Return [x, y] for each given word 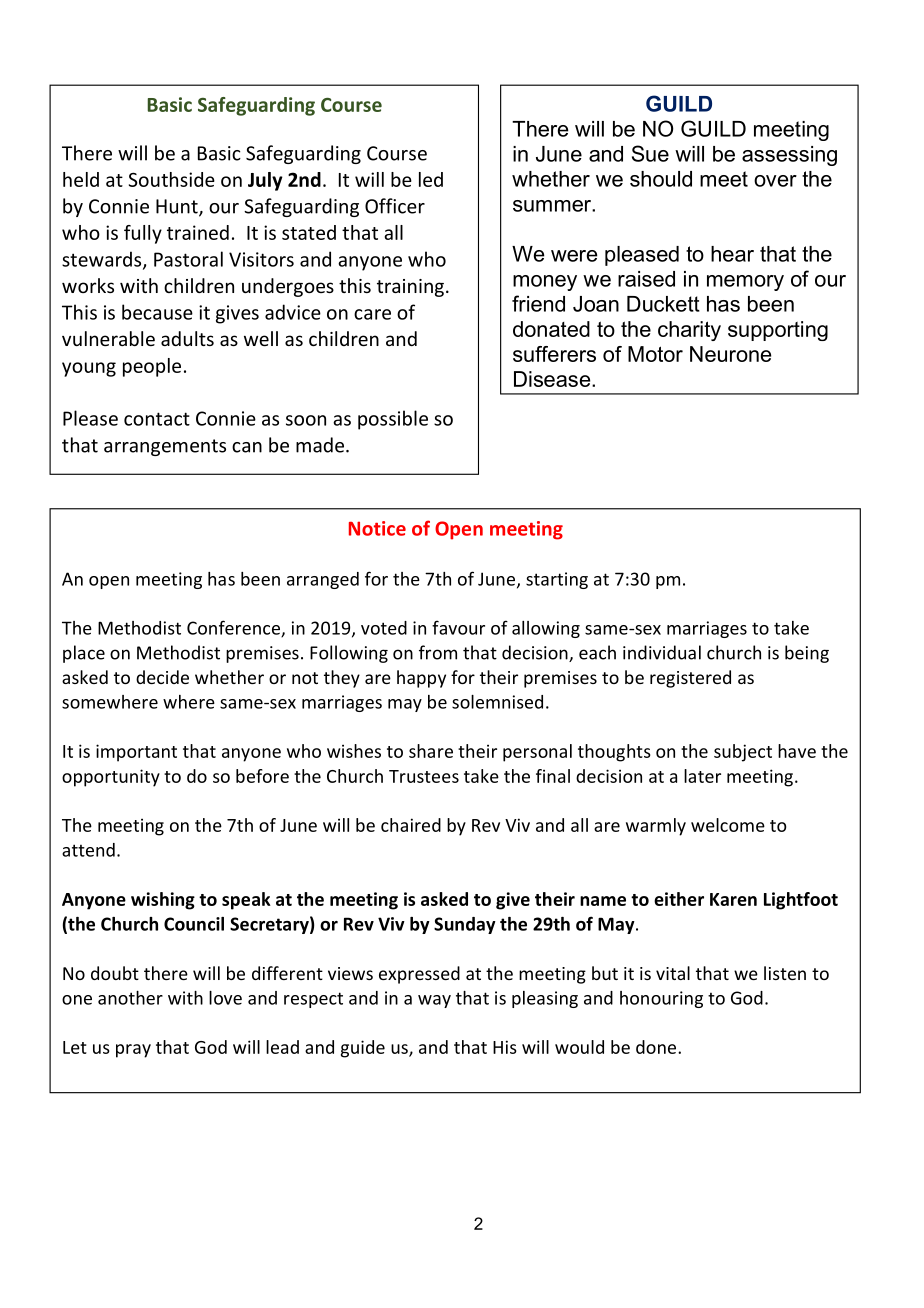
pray [133, 1051]
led [431, 179]
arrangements [165, 447]
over [775, 181]
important [136, 753]
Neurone [730, 354]
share [431, 751]
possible [393, 420]
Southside [172, 179]
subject [743, 753]
